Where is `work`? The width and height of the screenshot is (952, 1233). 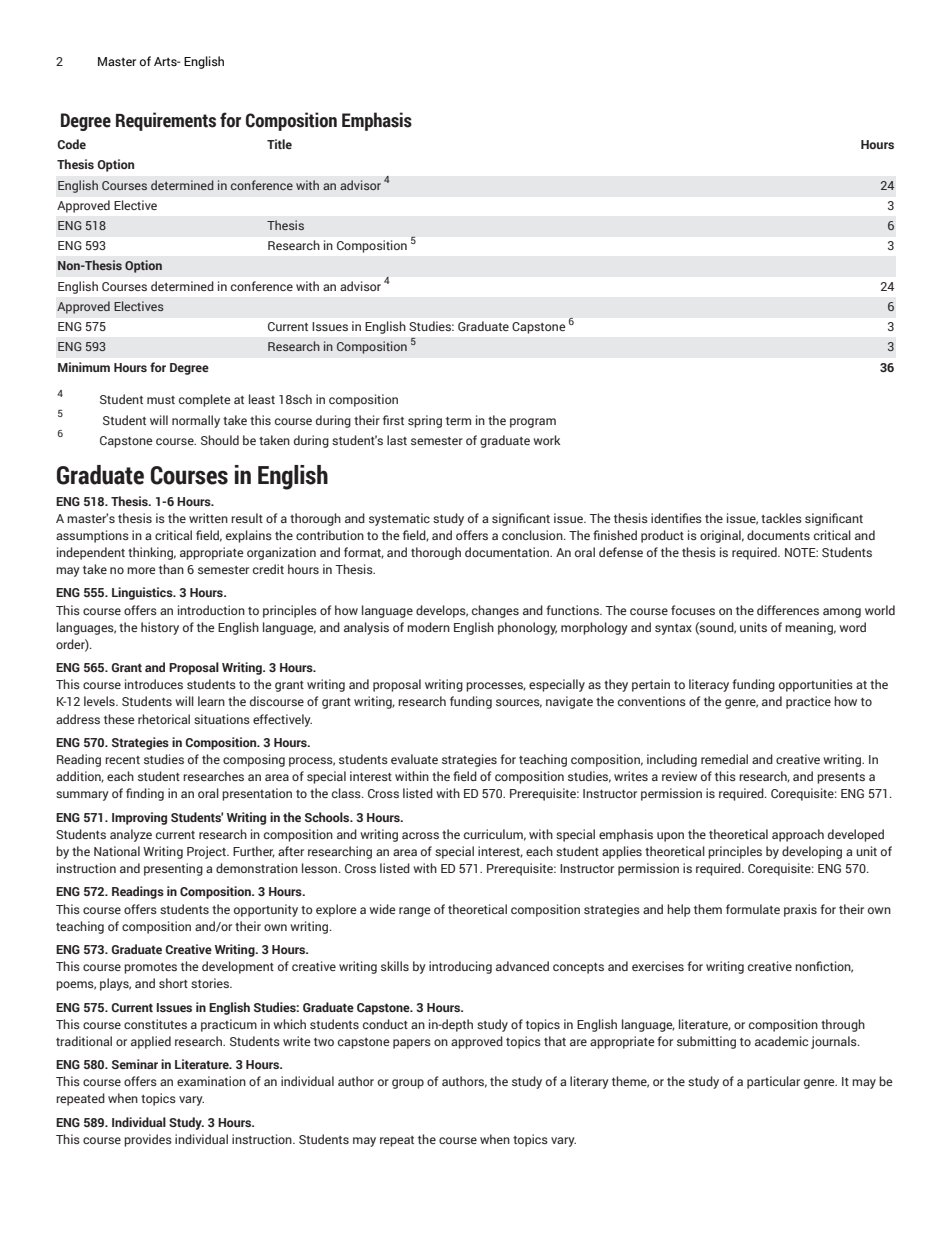 work is located at coordinates (546, 440).
